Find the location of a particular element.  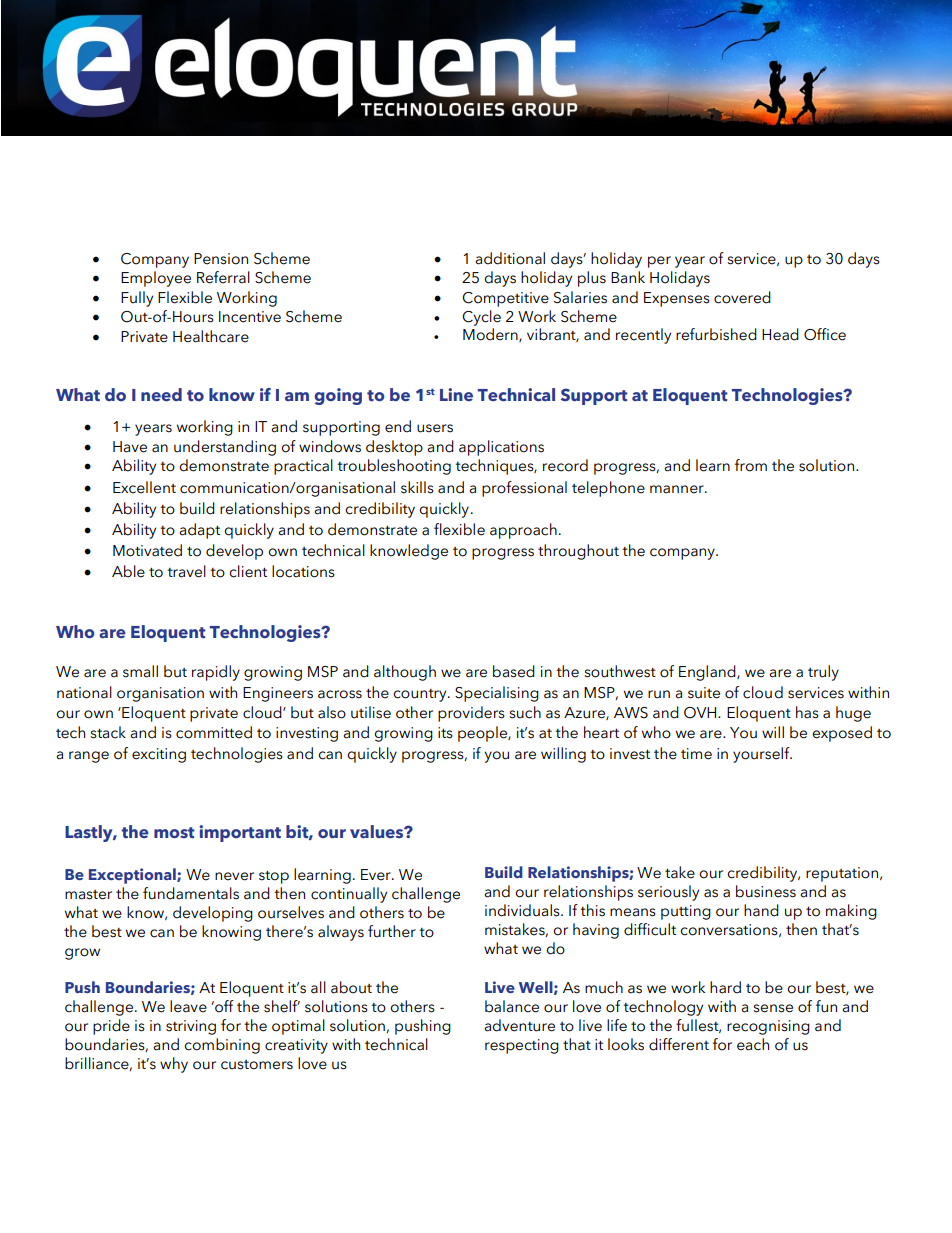

based is located at coordinates (514, 671).
